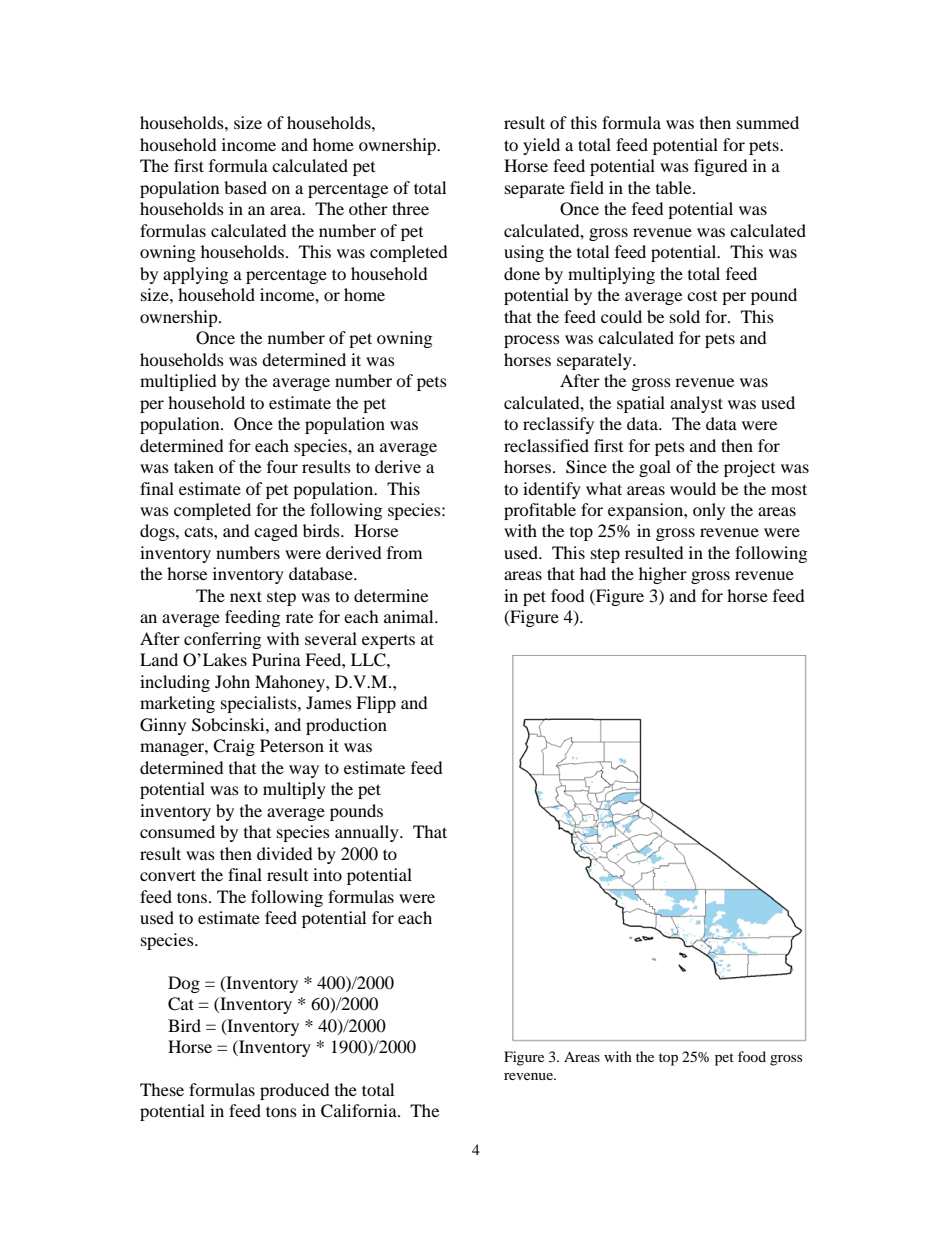 Image resolution: width=952 pixels, height=1233 pixels. What do you see at coordinates (245, 187) in the screenshot?
I see `based` at bounding box center [245, 187].
